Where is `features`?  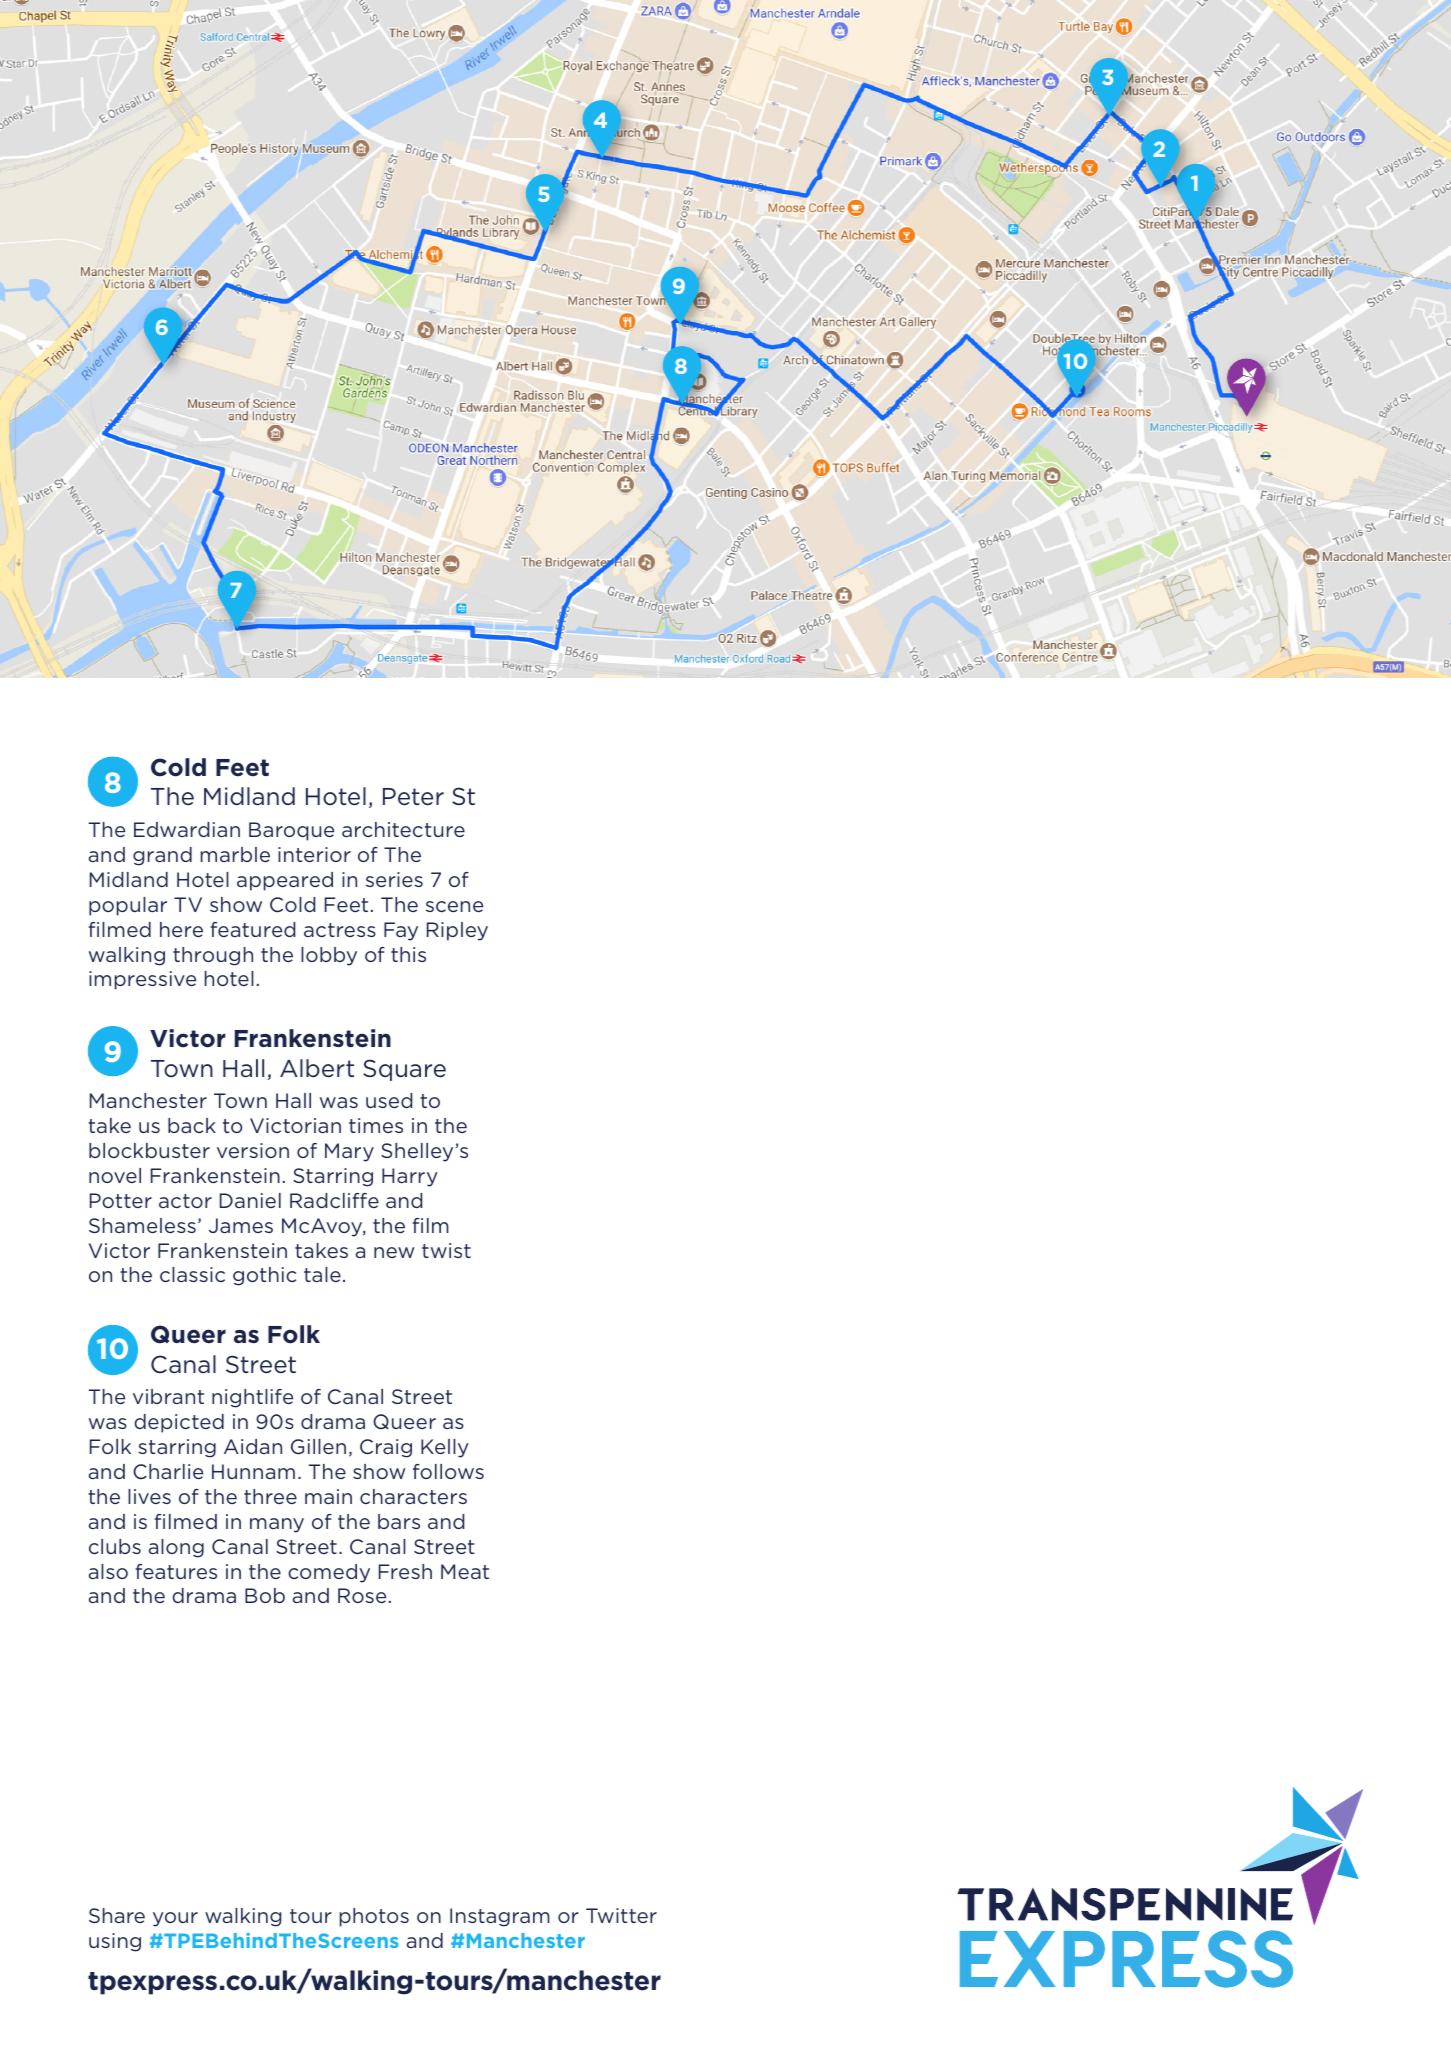 features is located at coordinates (176, 1571).
